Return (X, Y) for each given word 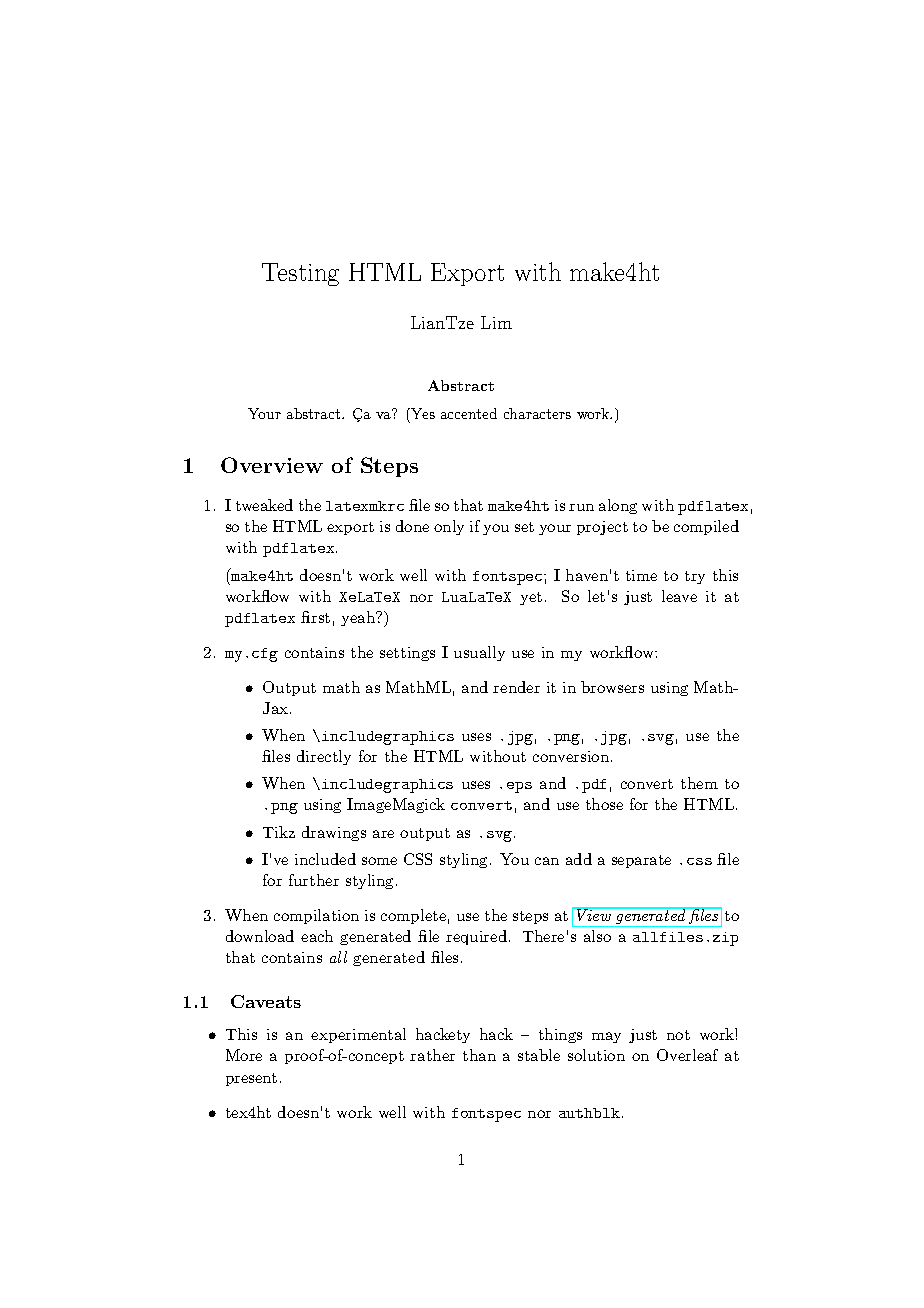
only (449, 527)
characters (537, 413)
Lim (496, 322)
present (251, 1079)
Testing (300, 274)
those (604, 804)
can (547, 861)
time (641, 575)
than (479, 1055)
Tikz (279, 832)
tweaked (264, 505)
